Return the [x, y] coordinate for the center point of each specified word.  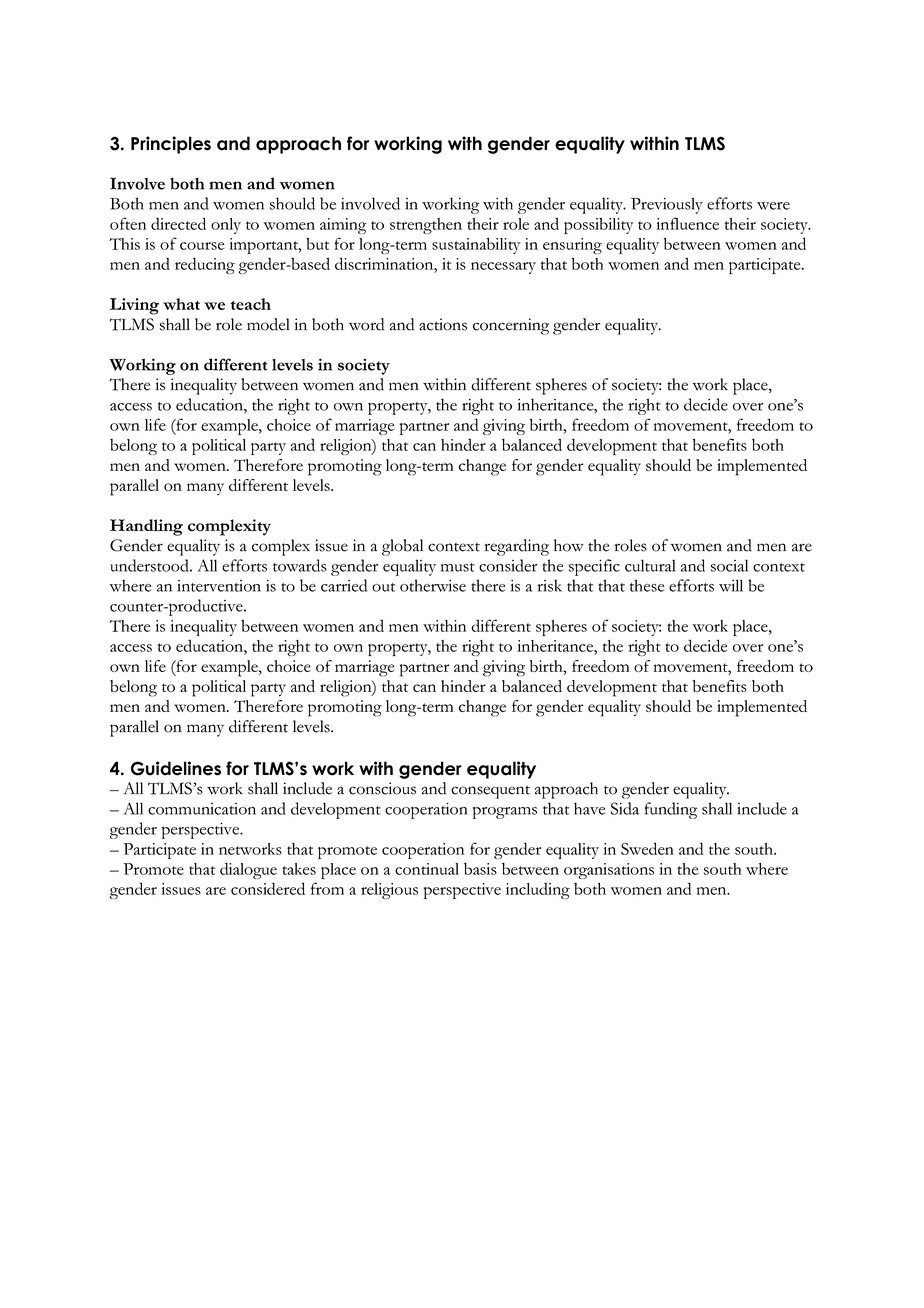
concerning [511, 326]
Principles [171, 145]
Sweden [647, 848]
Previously [667, 205]
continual [427, 869]
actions [443, 324]
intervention [219, 586]
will [731, 585]
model [268, 324]
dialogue [248, 870]
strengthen [426, 226]
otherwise [433, 585]
